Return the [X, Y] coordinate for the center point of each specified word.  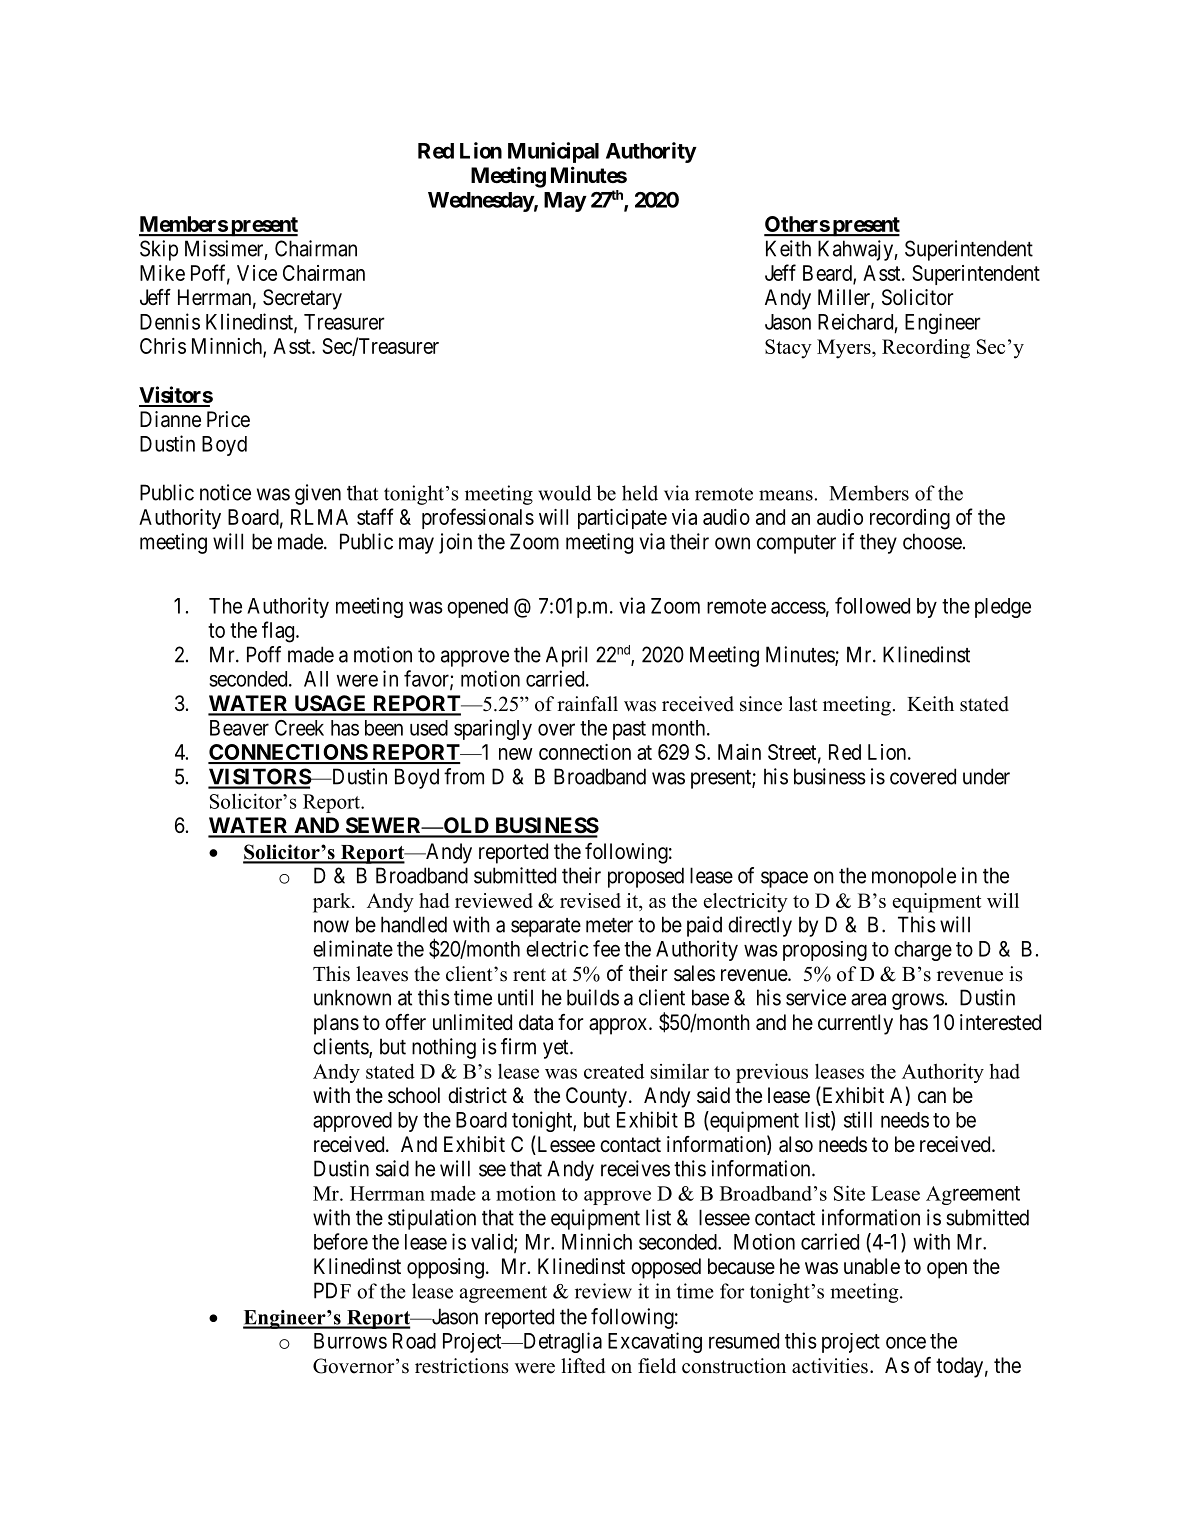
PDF [332, 1290]
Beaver [239, 728]
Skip [159, 250]
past [629, 730]
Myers [845, 349]
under [986, 776]
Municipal [553, 152]
